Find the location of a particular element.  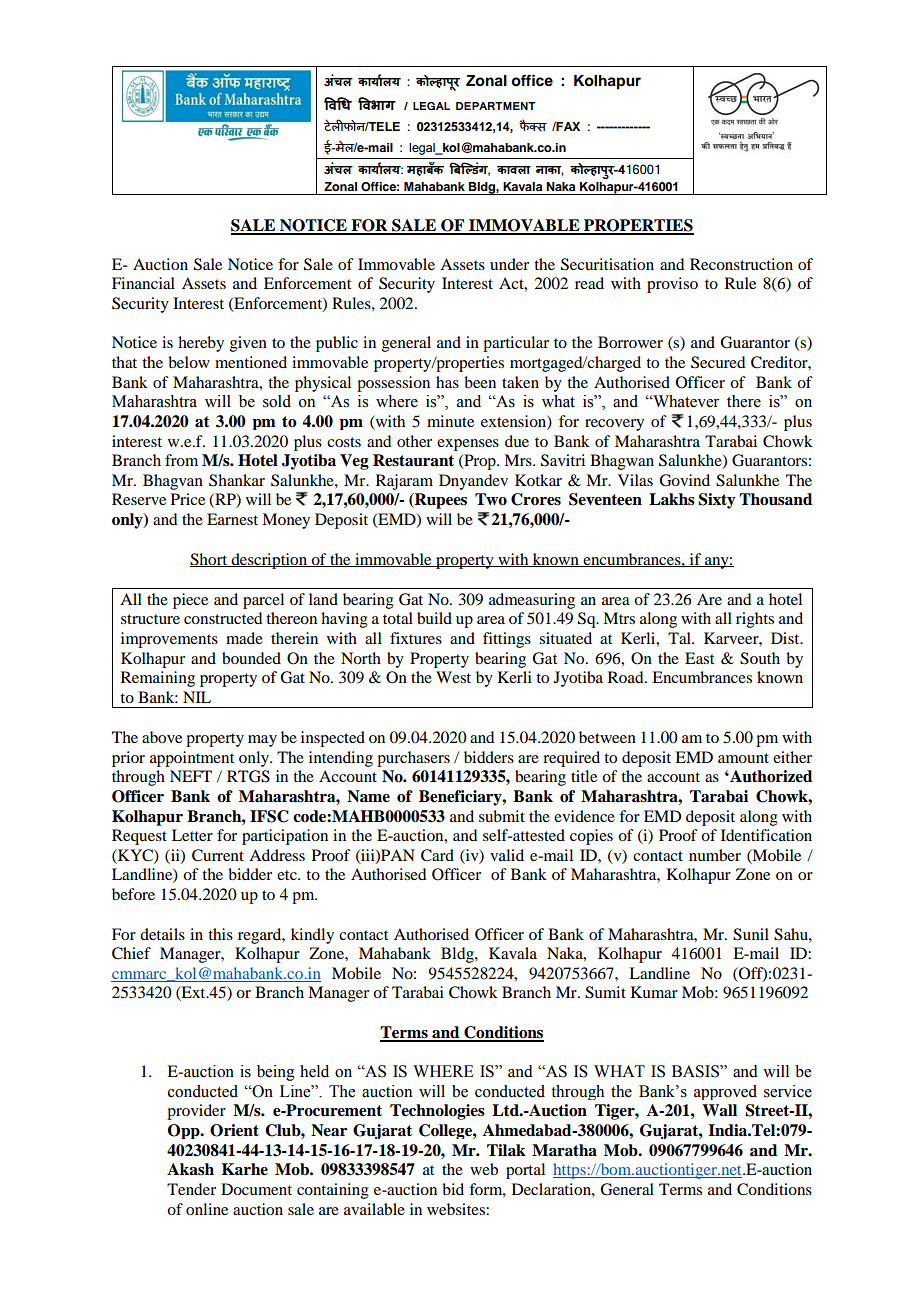

Reconstruction is located at coordinates (741, 264).
